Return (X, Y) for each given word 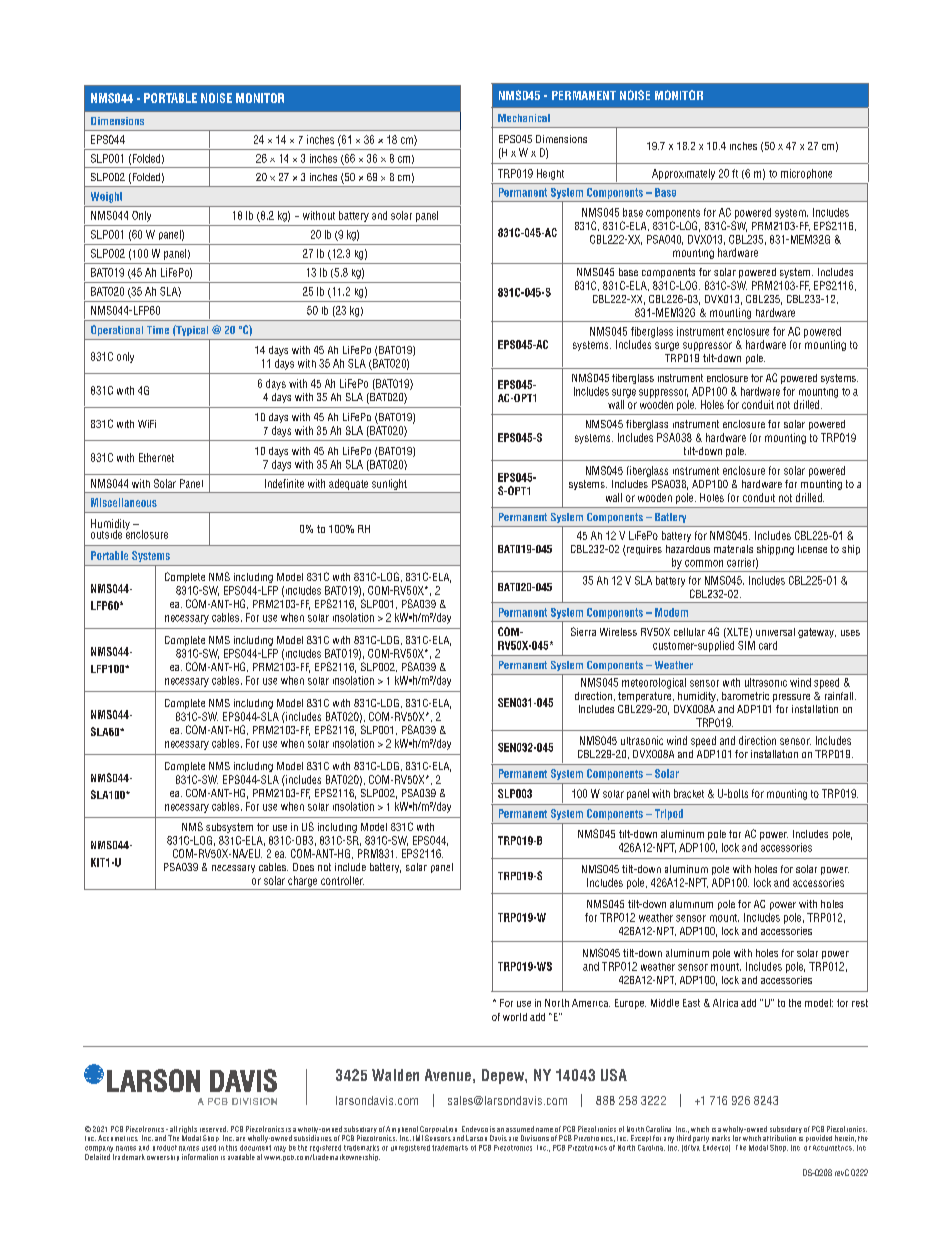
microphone (806, 174)
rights (188, 1131)
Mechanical (524, 118)
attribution (779, 1138)
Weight (106, 197)
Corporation (438, 1131)
